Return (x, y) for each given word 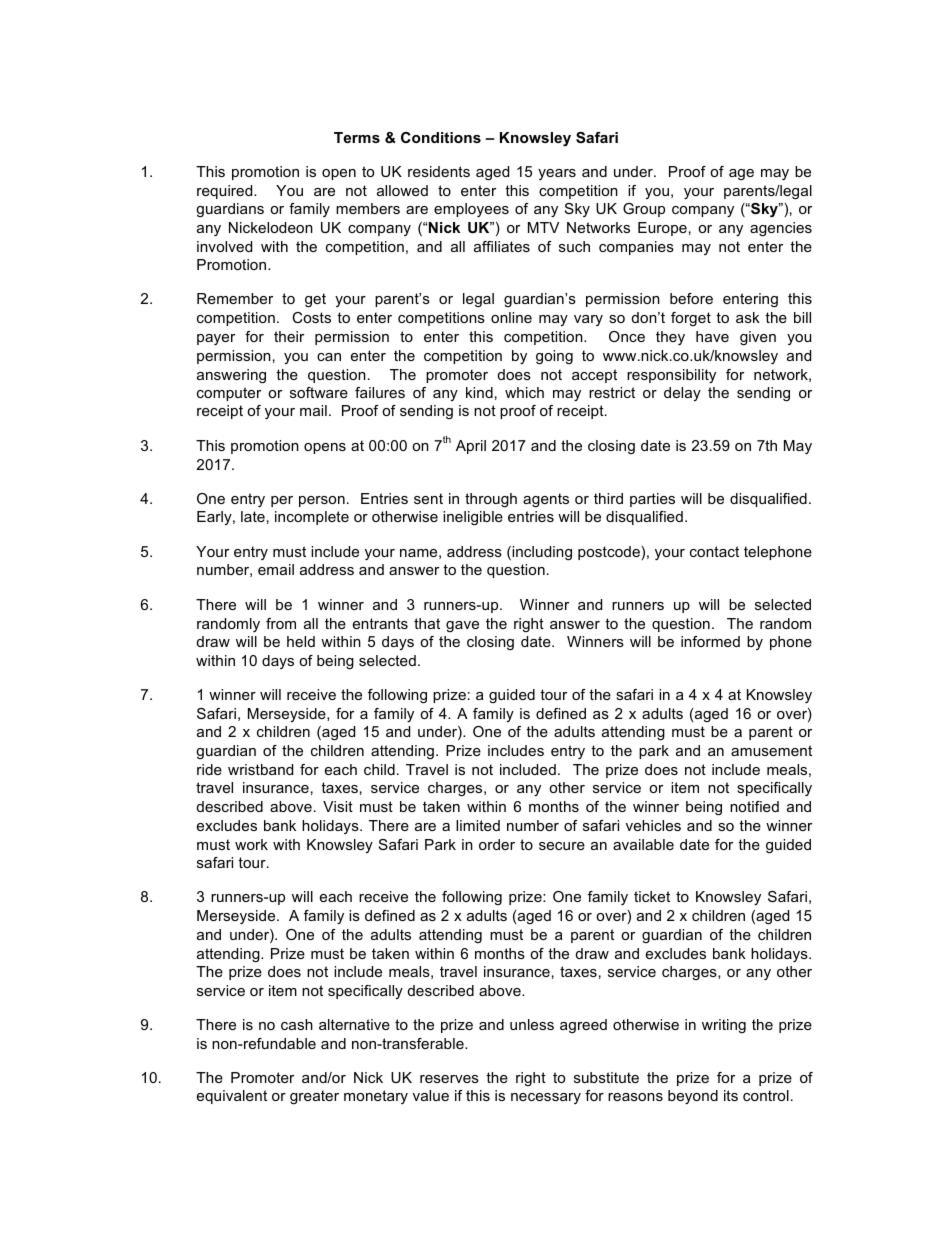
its (731, 1095)
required (226, 192)
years (557, 174)
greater (314, 1097)
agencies (781, 229)
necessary (546, 1098)
